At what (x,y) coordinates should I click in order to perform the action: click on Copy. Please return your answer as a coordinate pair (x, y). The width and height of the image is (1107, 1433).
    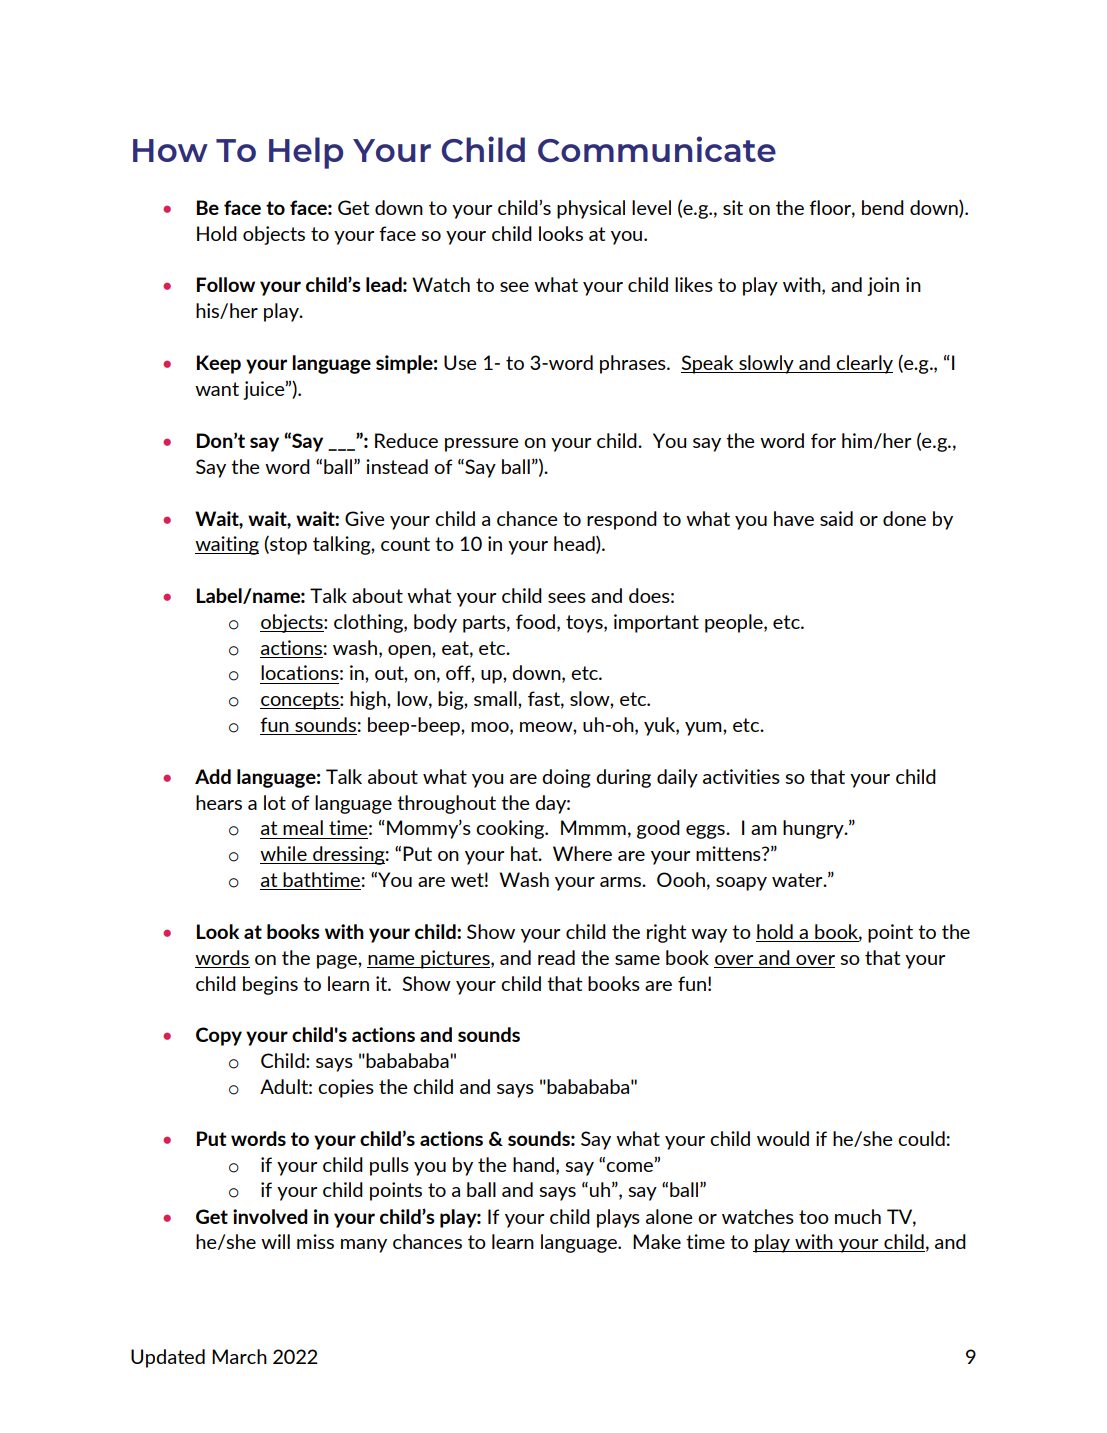
    Looking at the image, I should click on (219, 1036).
